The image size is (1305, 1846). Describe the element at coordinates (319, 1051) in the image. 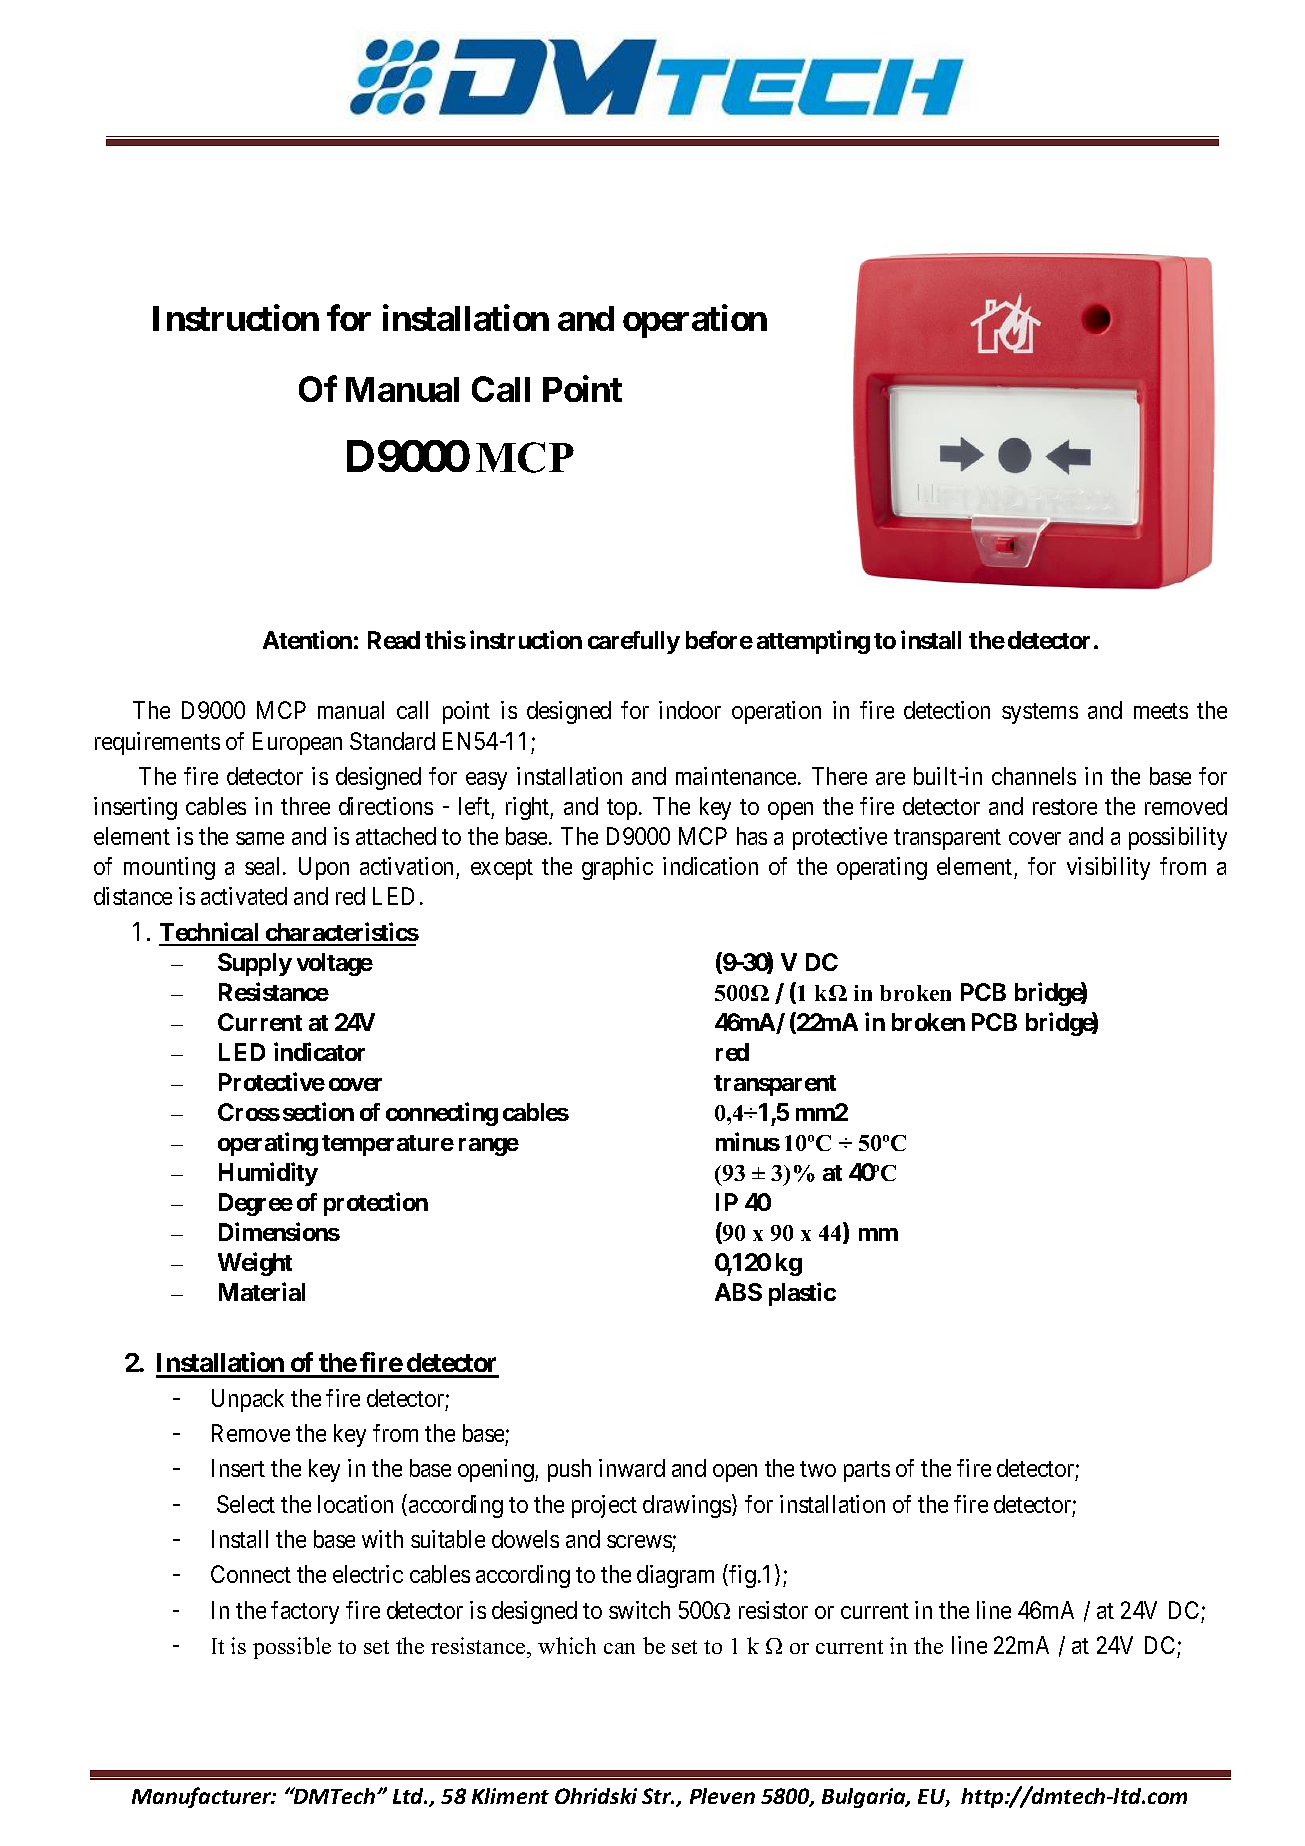

I see `indicator` at that location.
